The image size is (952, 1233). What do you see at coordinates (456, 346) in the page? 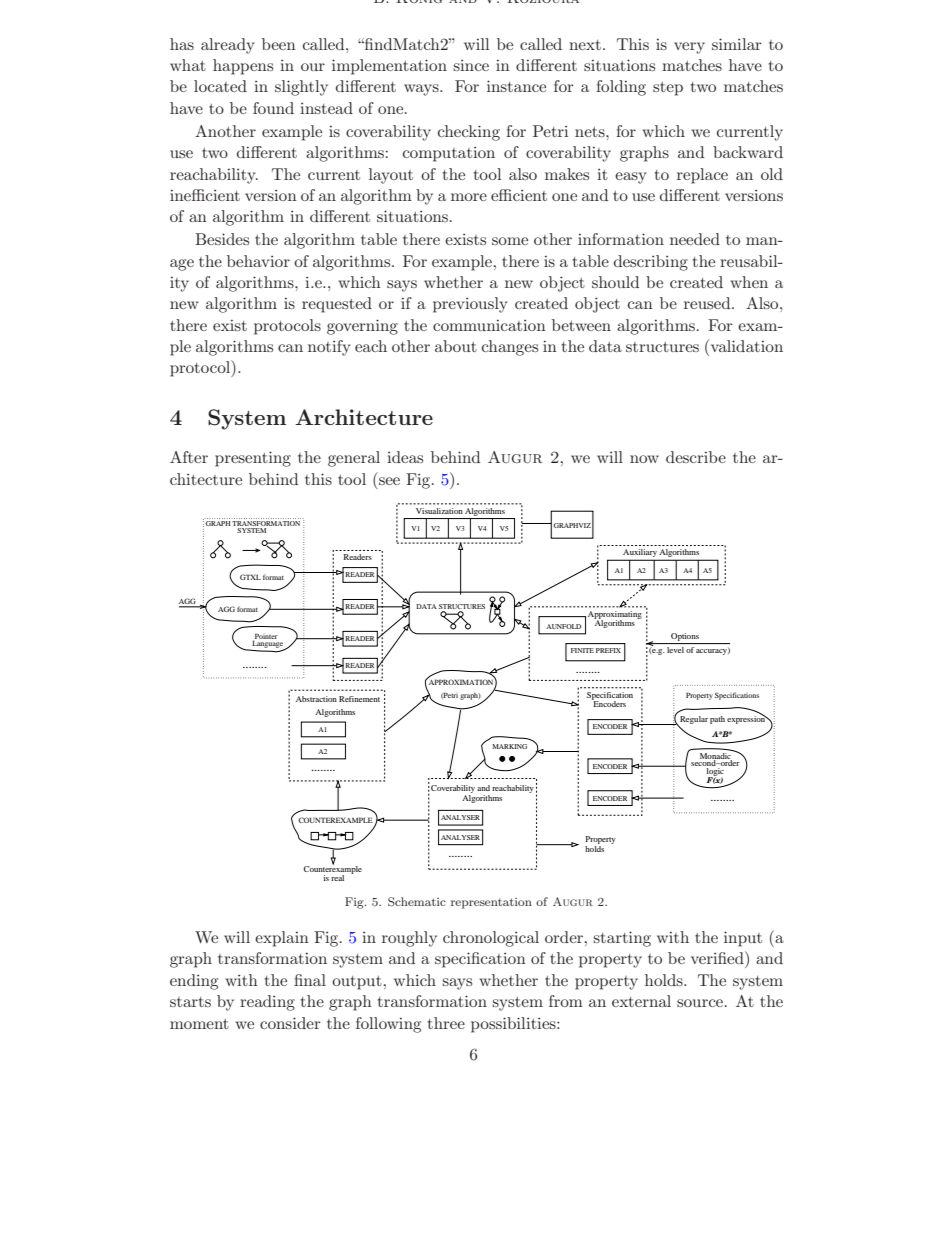
I see `about` at bounding box center [456, 346].
